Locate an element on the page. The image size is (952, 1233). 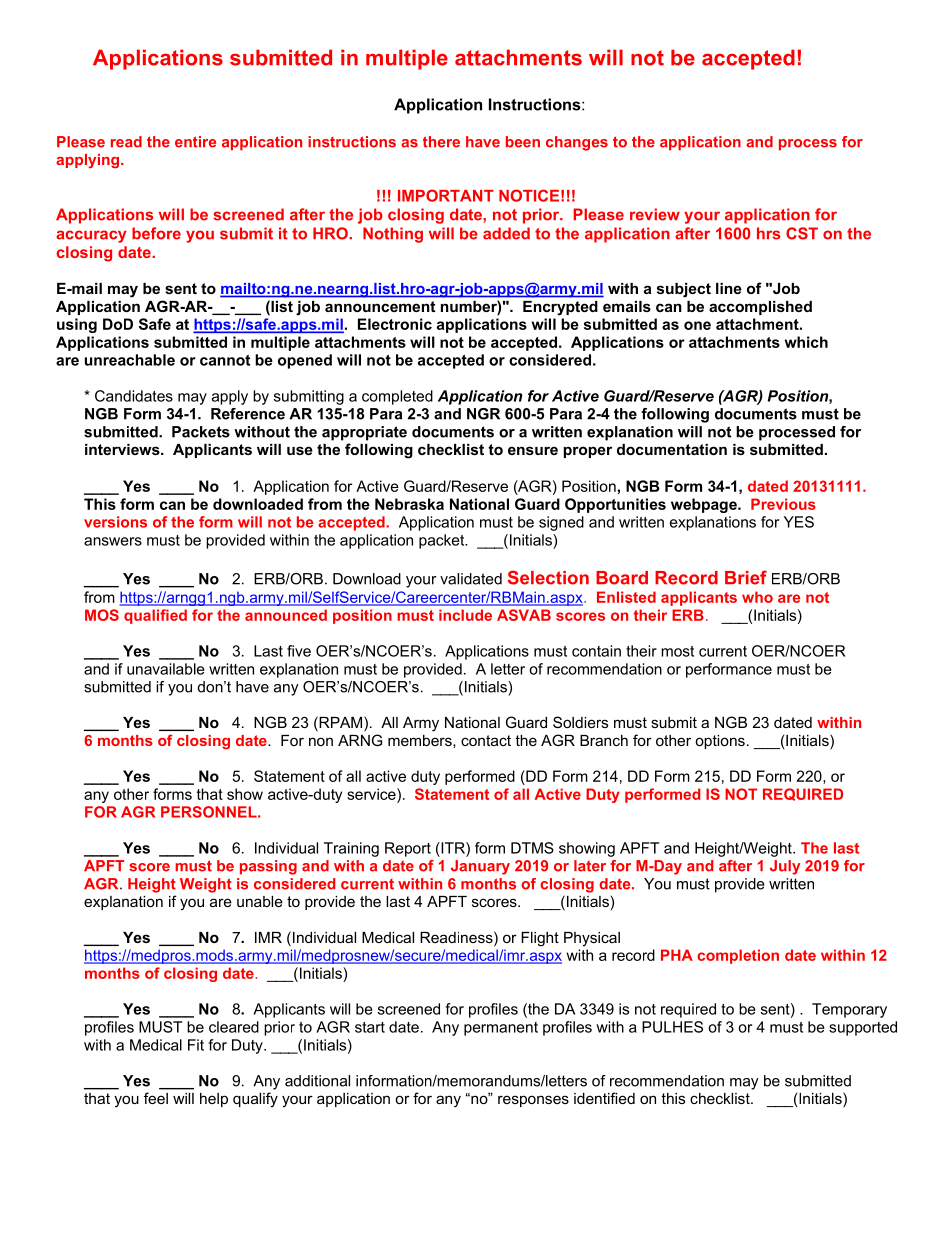
completed is located at coordinates (397, 397).
